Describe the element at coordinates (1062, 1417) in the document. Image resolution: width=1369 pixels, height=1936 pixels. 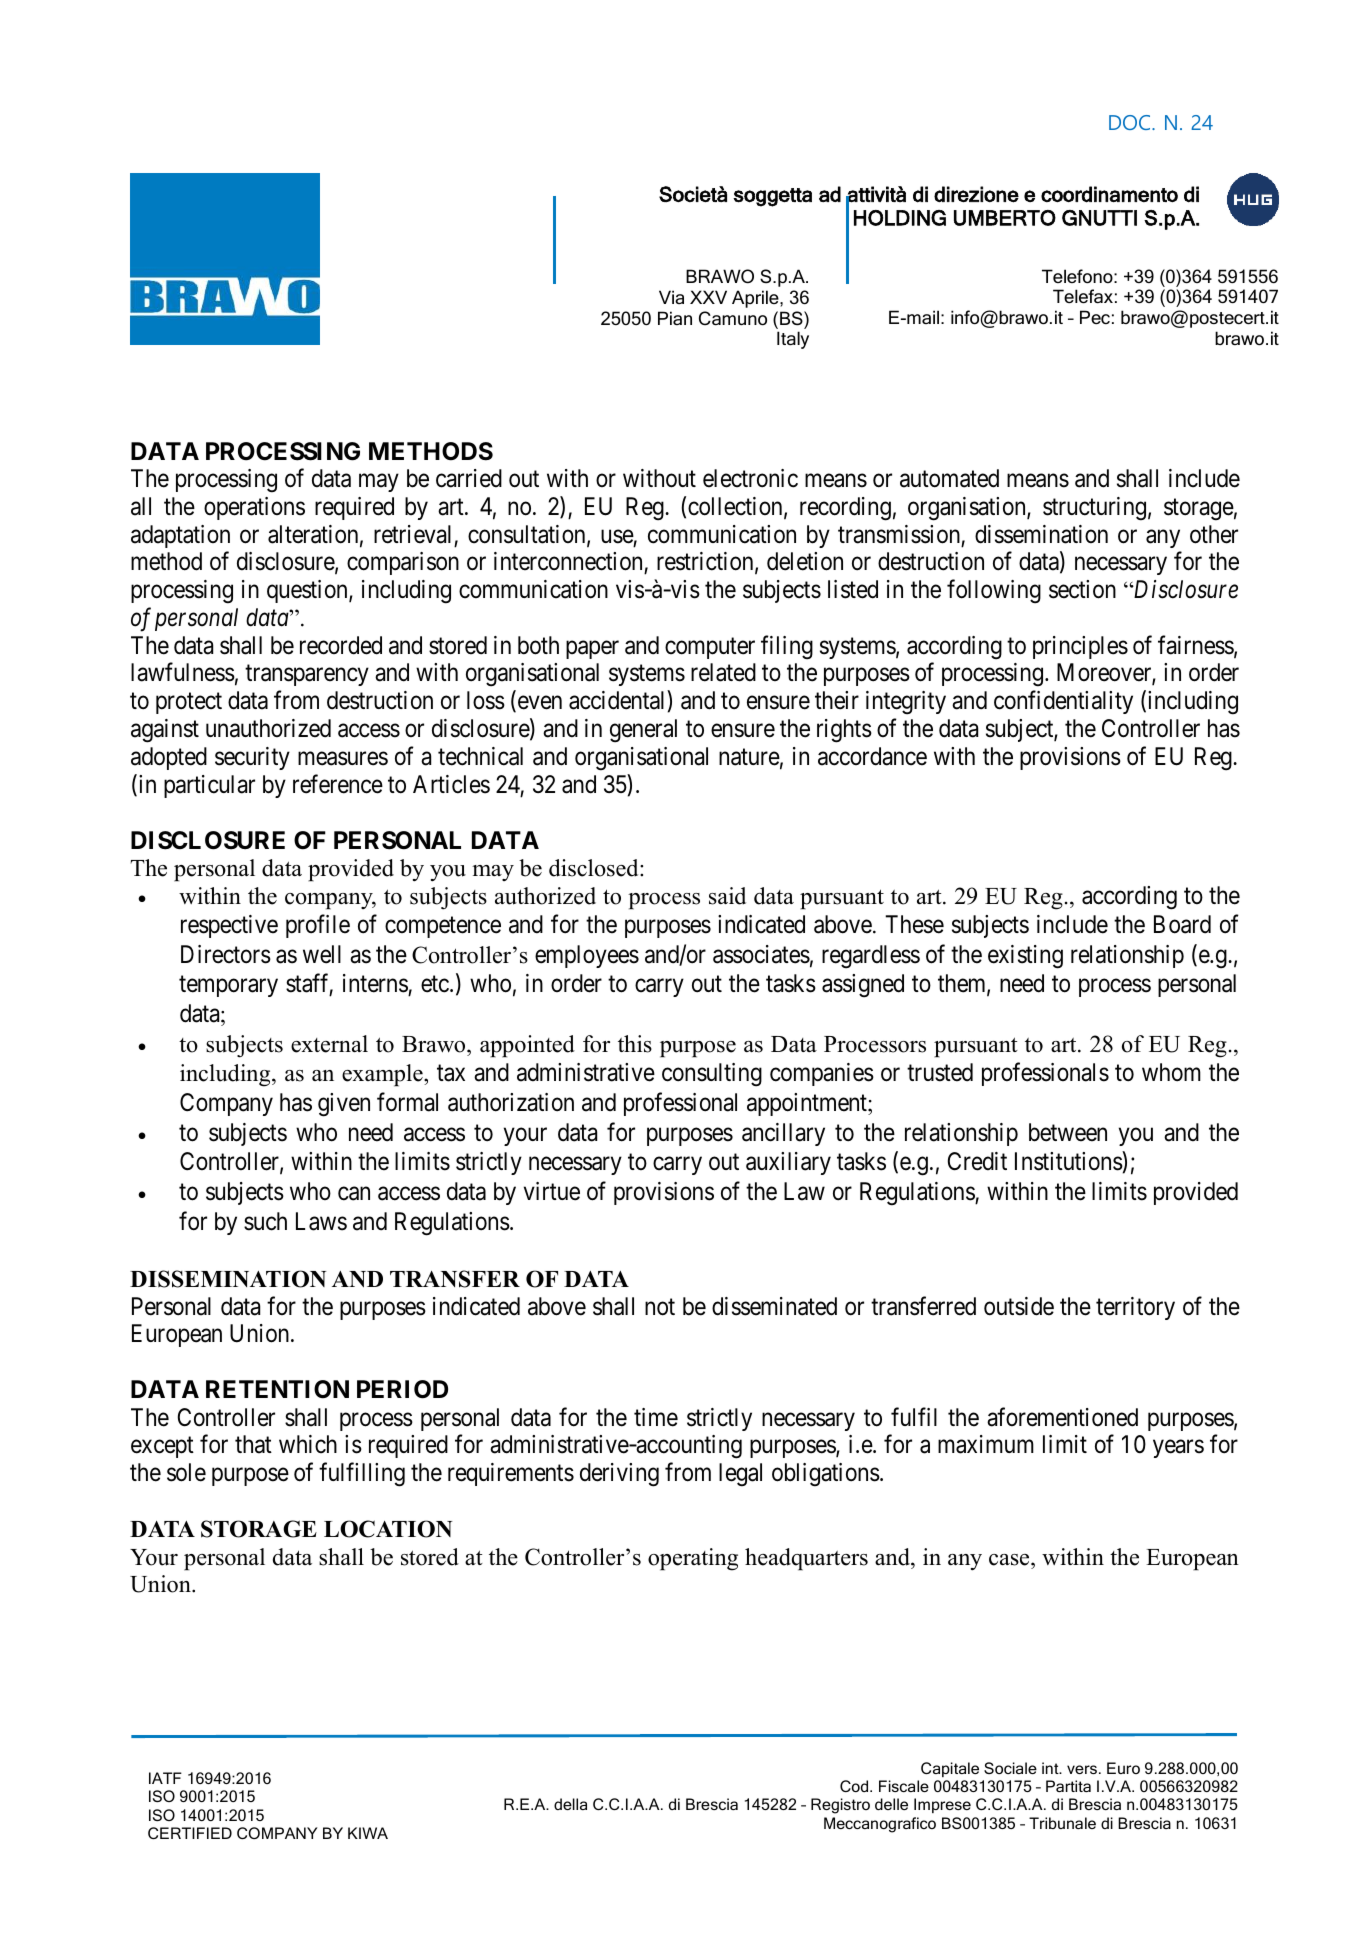
I see `aforementioned` at that location.
